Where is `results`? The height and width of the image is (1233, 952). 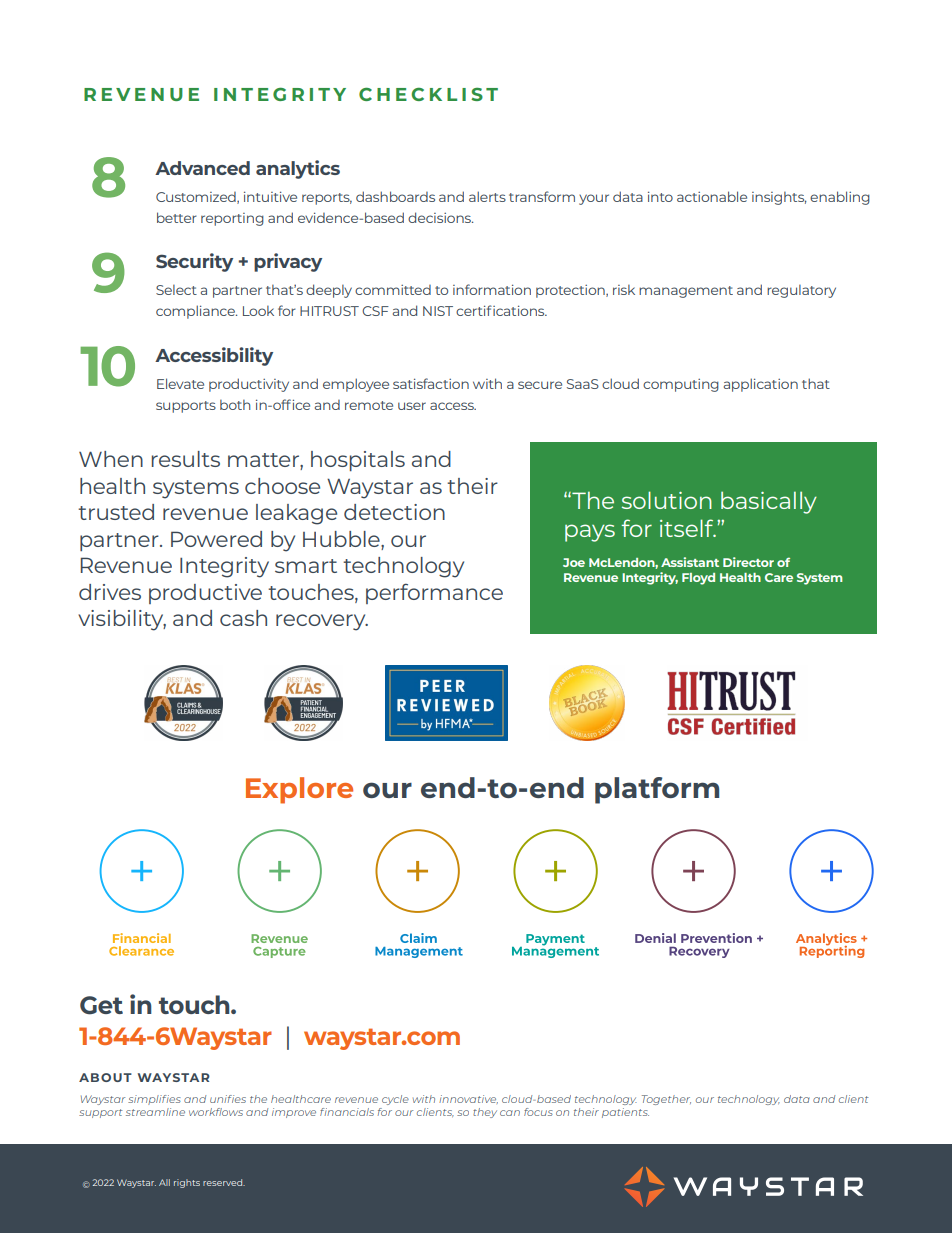 results is located at coordinates (186, 459).
